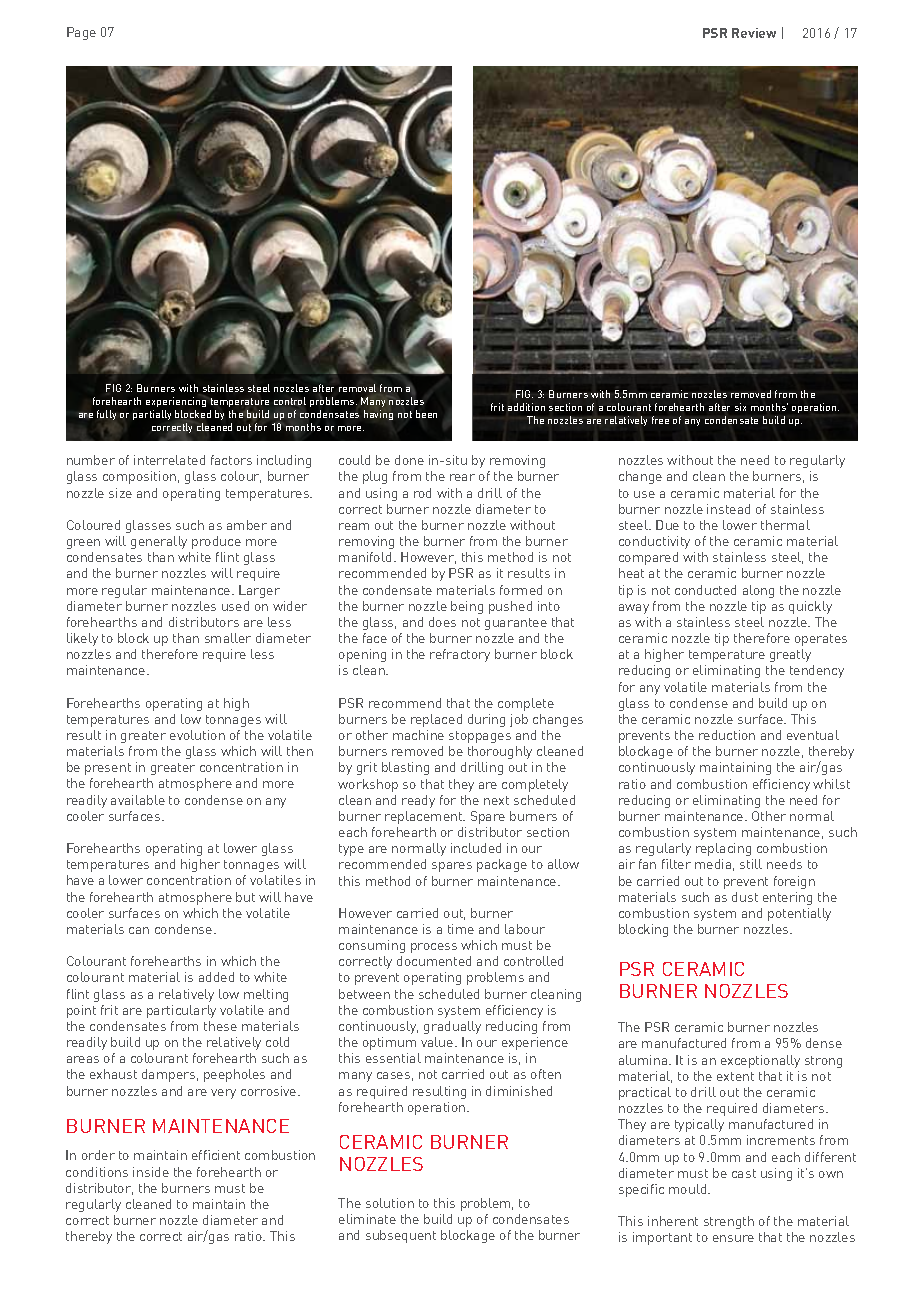  Describe the element at coordinates (176, 401) in the screenshot. I see `experiencing` at that location.
